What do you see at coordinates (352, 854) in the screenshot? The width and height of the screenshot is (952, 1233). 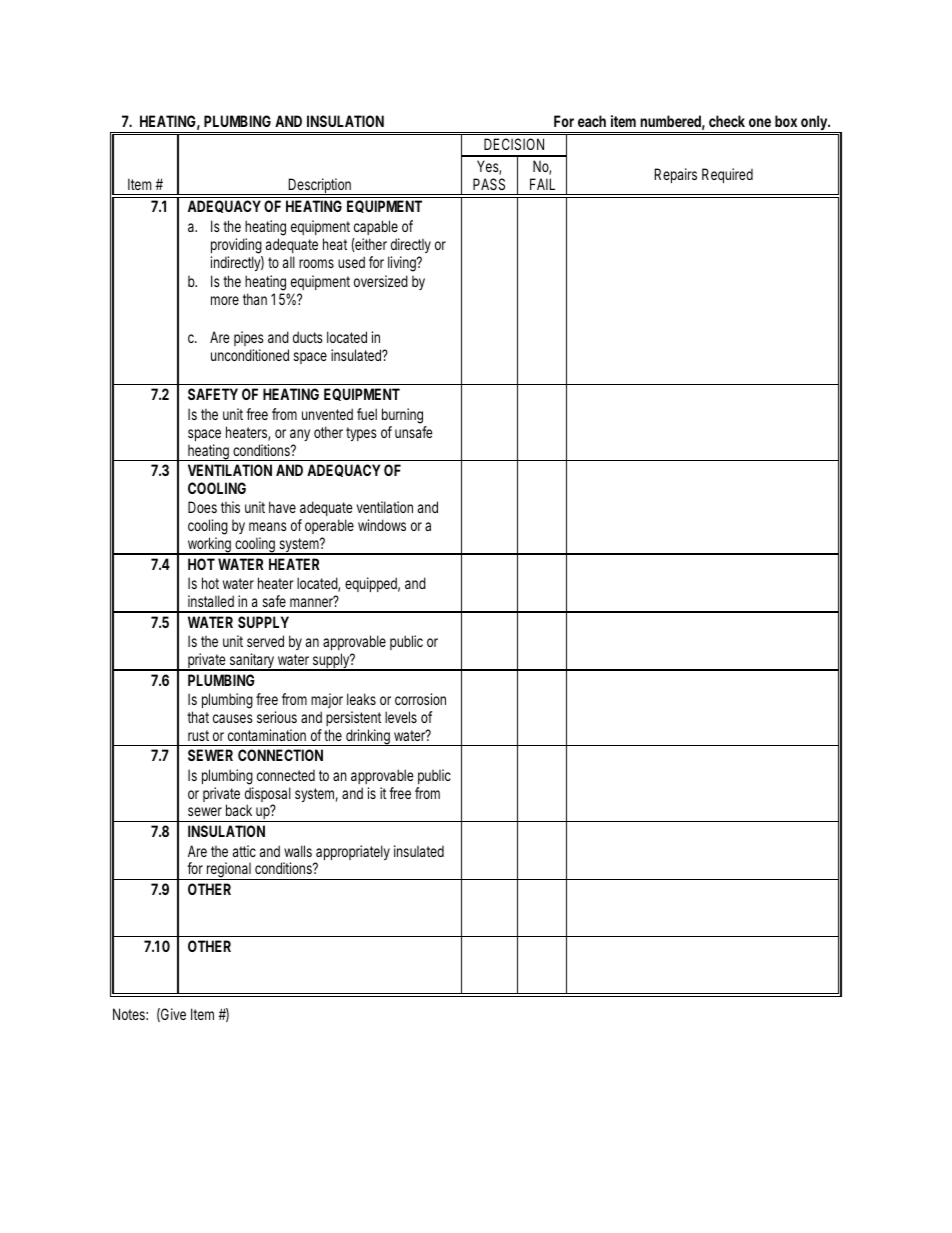 I see `appropriately` at bounding box center [352, 854].
